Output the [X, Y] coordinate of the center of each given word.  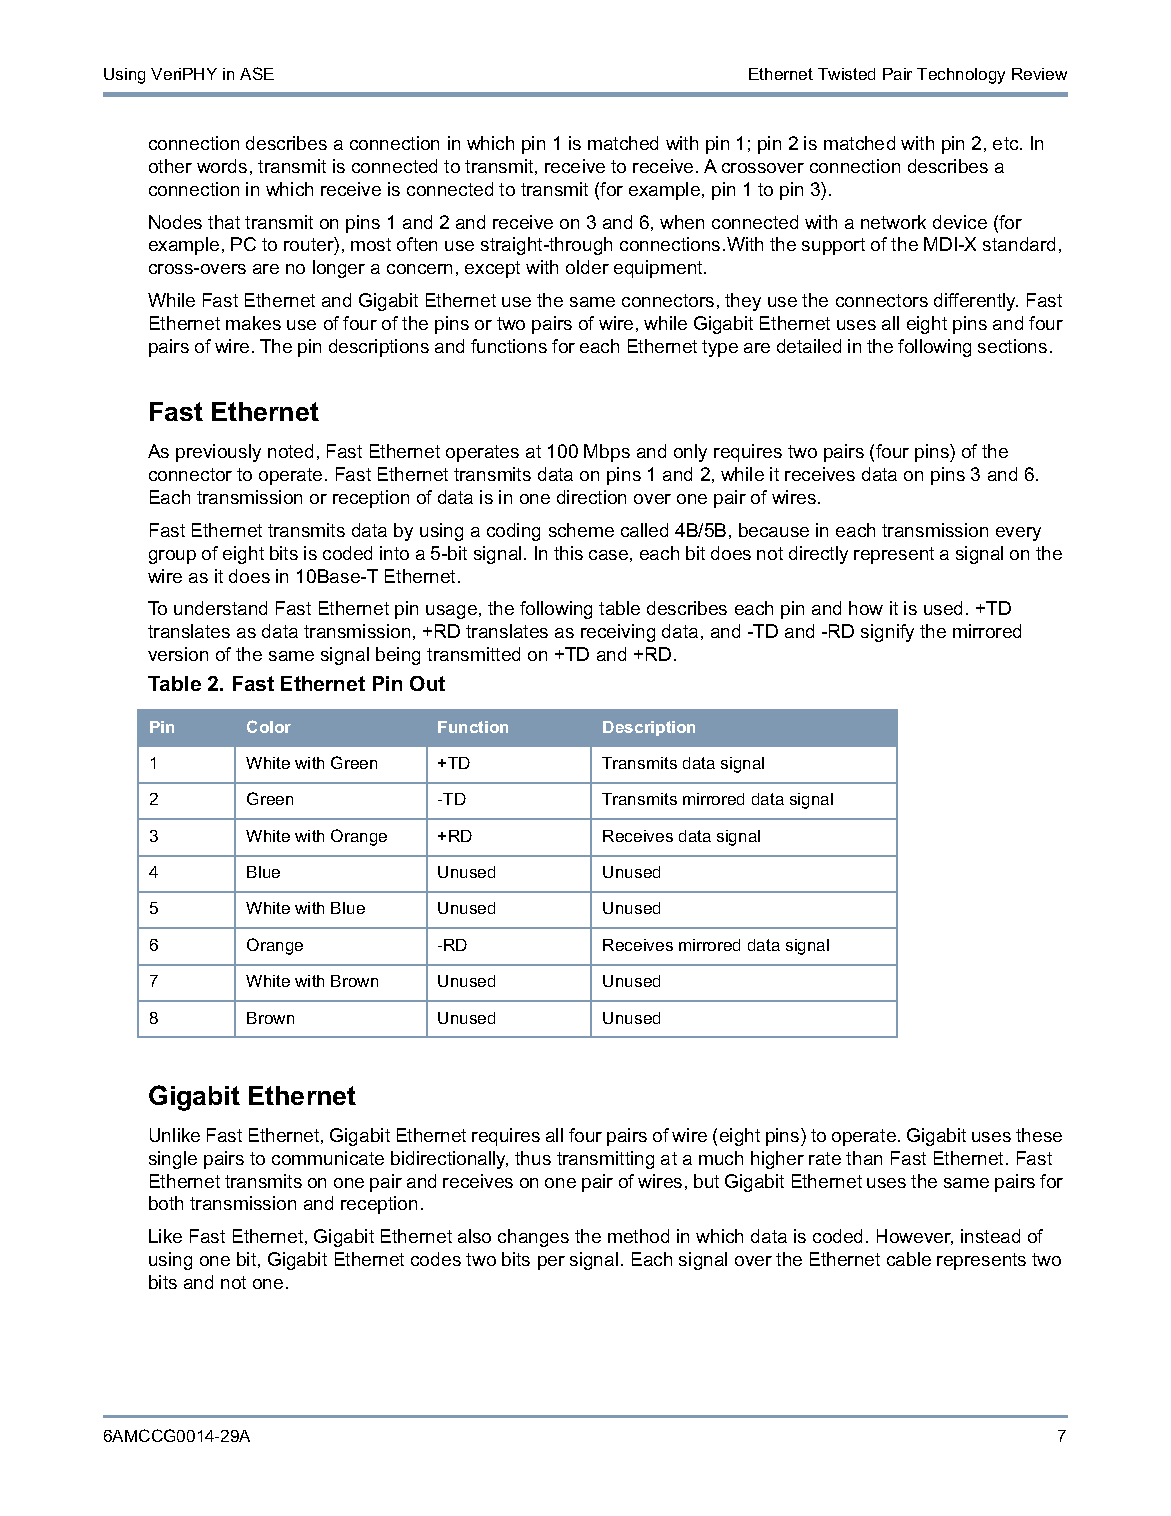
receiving [618, 633]
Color [269, 726]
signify [887, 633]
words [222, 166]
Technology [961, 76]
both [166, 1203]
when [682, 222]
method [638, 1236]
